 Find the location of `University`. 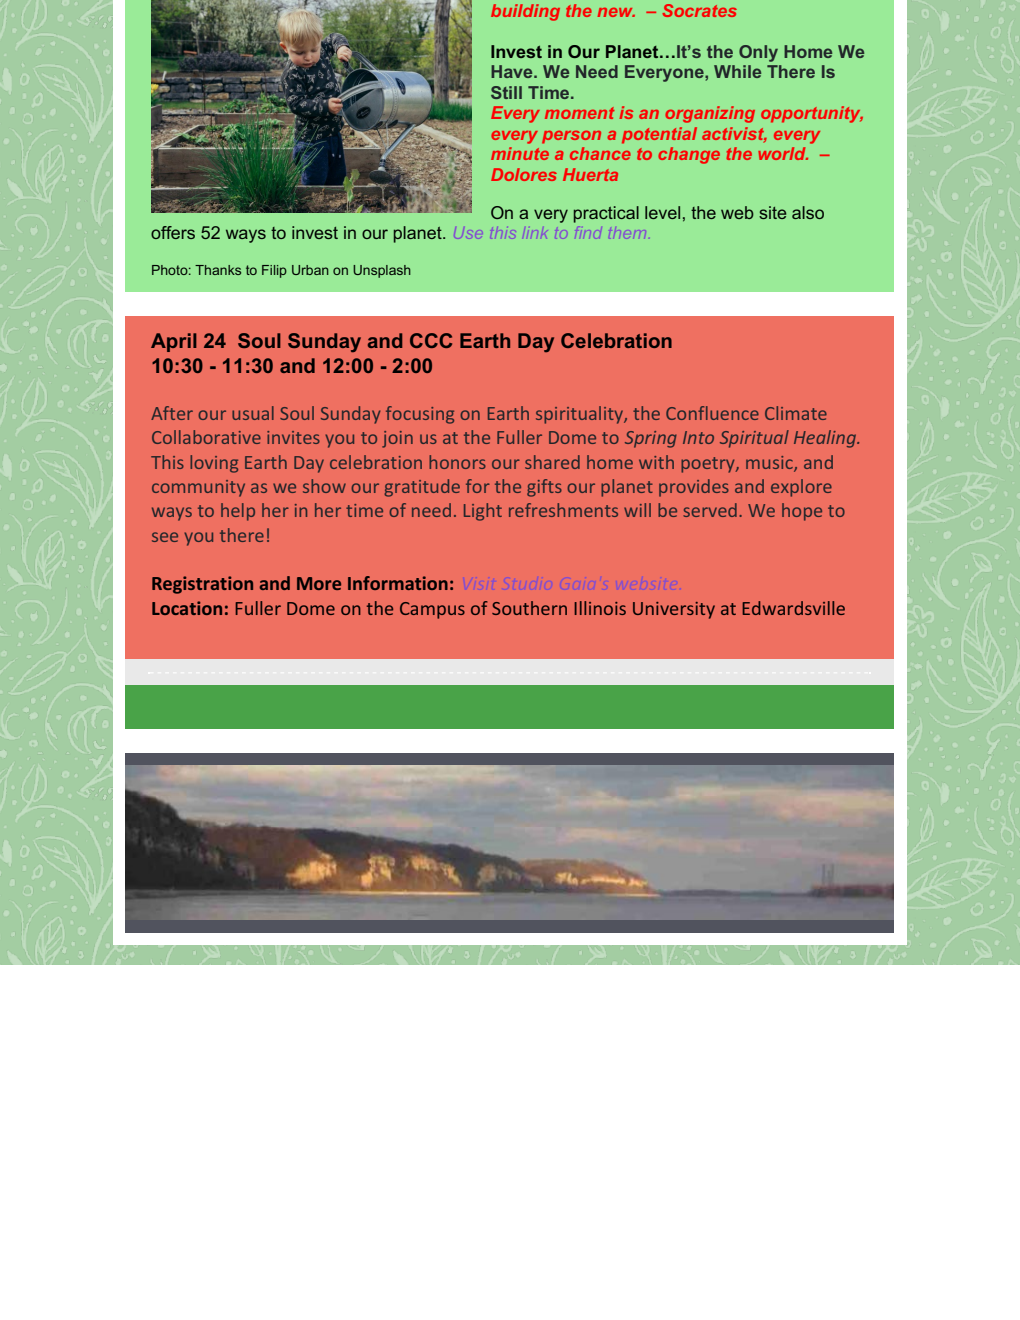

University is located at coordinates (674, 610).
